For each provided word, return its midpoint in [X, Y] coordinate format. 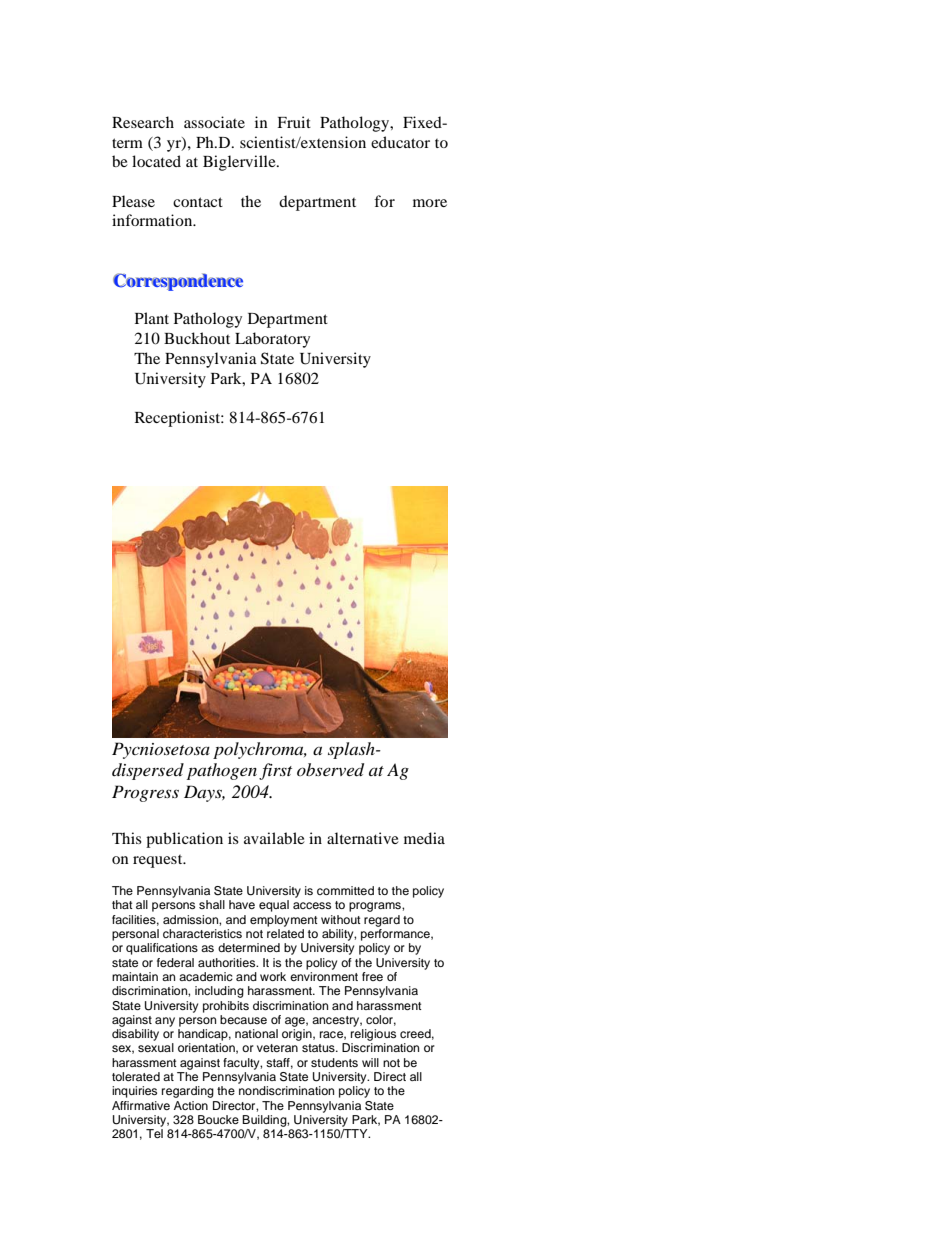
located [156, 161]
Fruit [294, 122]
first [275, 771]
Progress [145, 793]
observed [330, 770]
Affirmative [141, 1105]
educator [400, 142]
